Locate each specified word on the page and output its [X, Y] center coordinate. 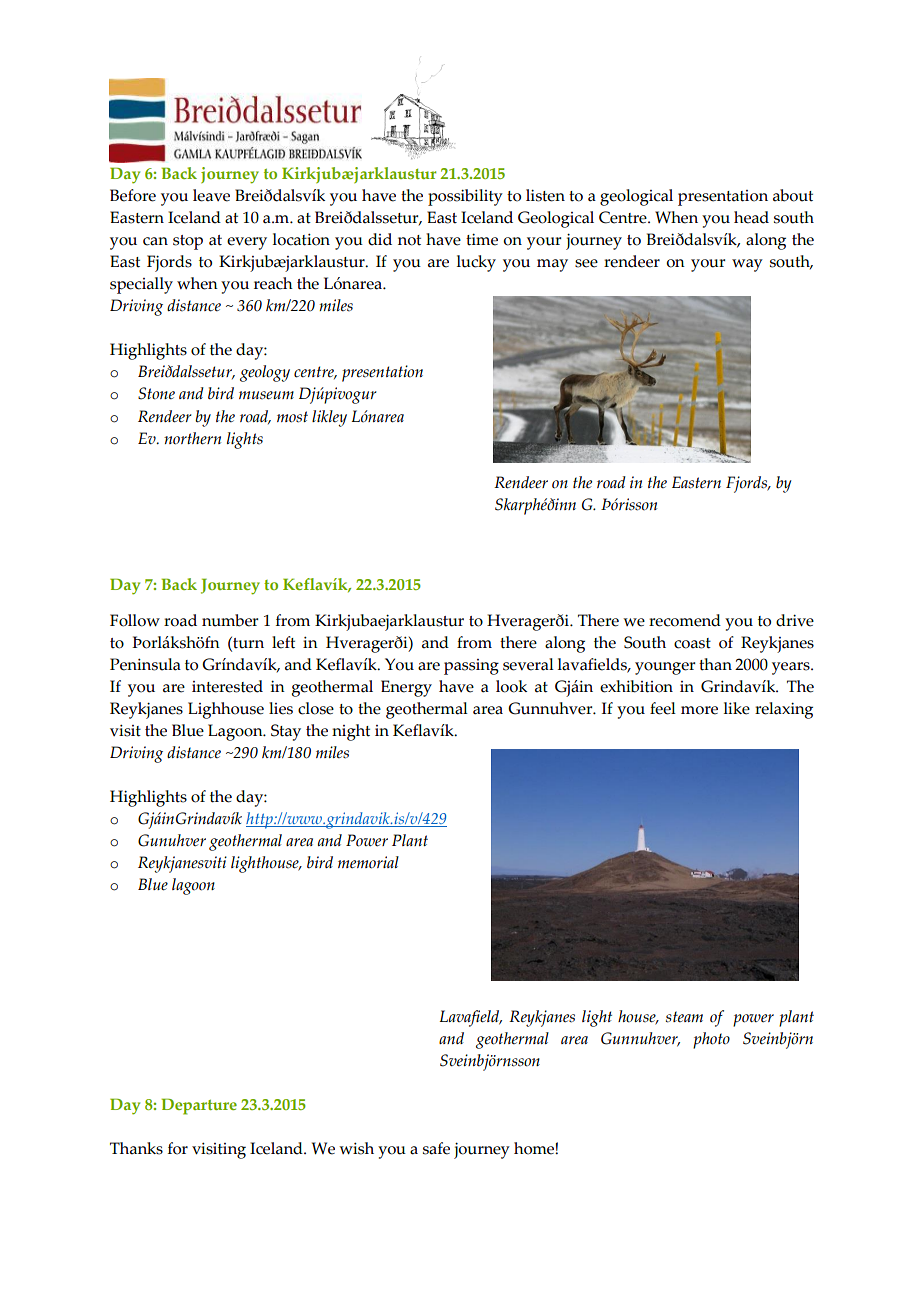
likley [329, 418]
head [751, 217]
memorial [368, 862]
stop [188, 242]
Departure [199, 1106]
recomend [685, 620]
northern [192, 438]
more [699, 710]
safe [436, 1148]
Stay [286, 732]
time [482, 239]
